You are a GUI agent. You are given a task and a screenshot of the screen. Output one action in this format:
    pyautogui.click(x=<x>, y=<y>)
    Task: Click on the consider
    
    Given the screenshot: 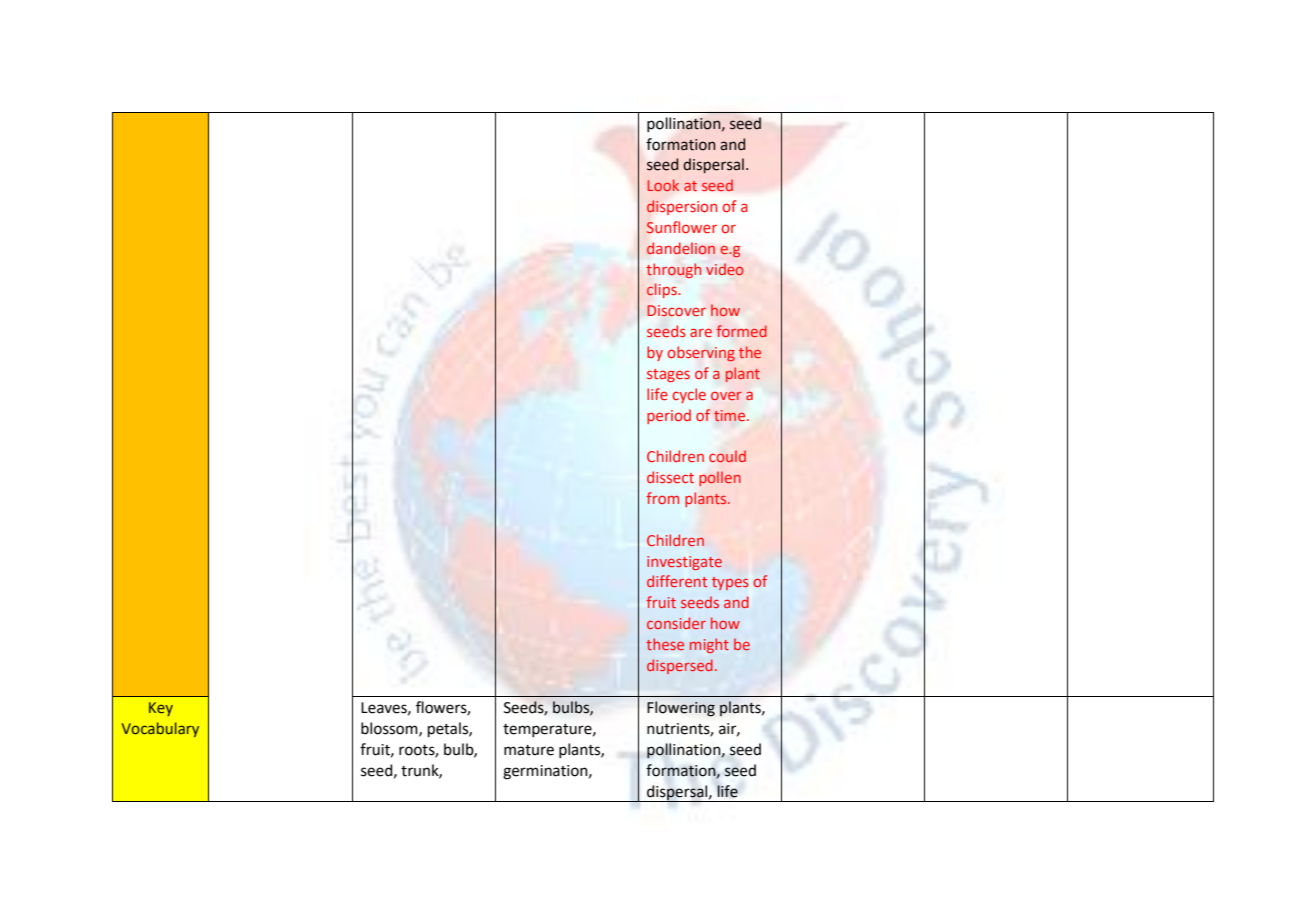 What is the action you would take?
    pyautogui.click(x=676, y=623)
